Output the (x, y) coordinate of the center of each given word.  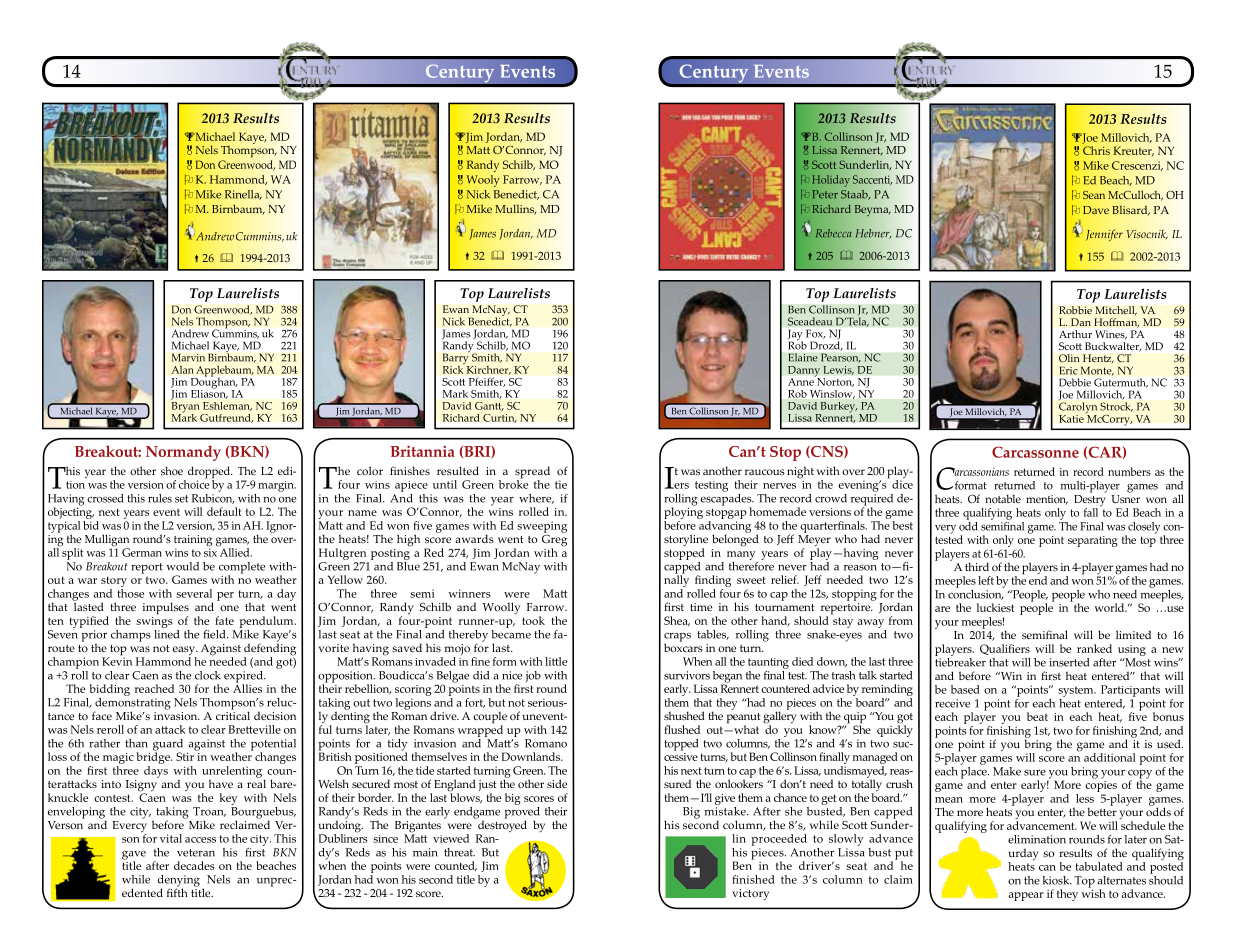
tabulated (1099, 866)
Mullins (515, 209)
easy (185, 652)
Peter (825, 194)
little (556, 661)
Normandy (183, 453)
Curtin (500, 418)
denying (178, 882)
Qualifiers (1005, 649)
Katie (1072, 417)
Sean (1094, 195)
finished (753, 879)
